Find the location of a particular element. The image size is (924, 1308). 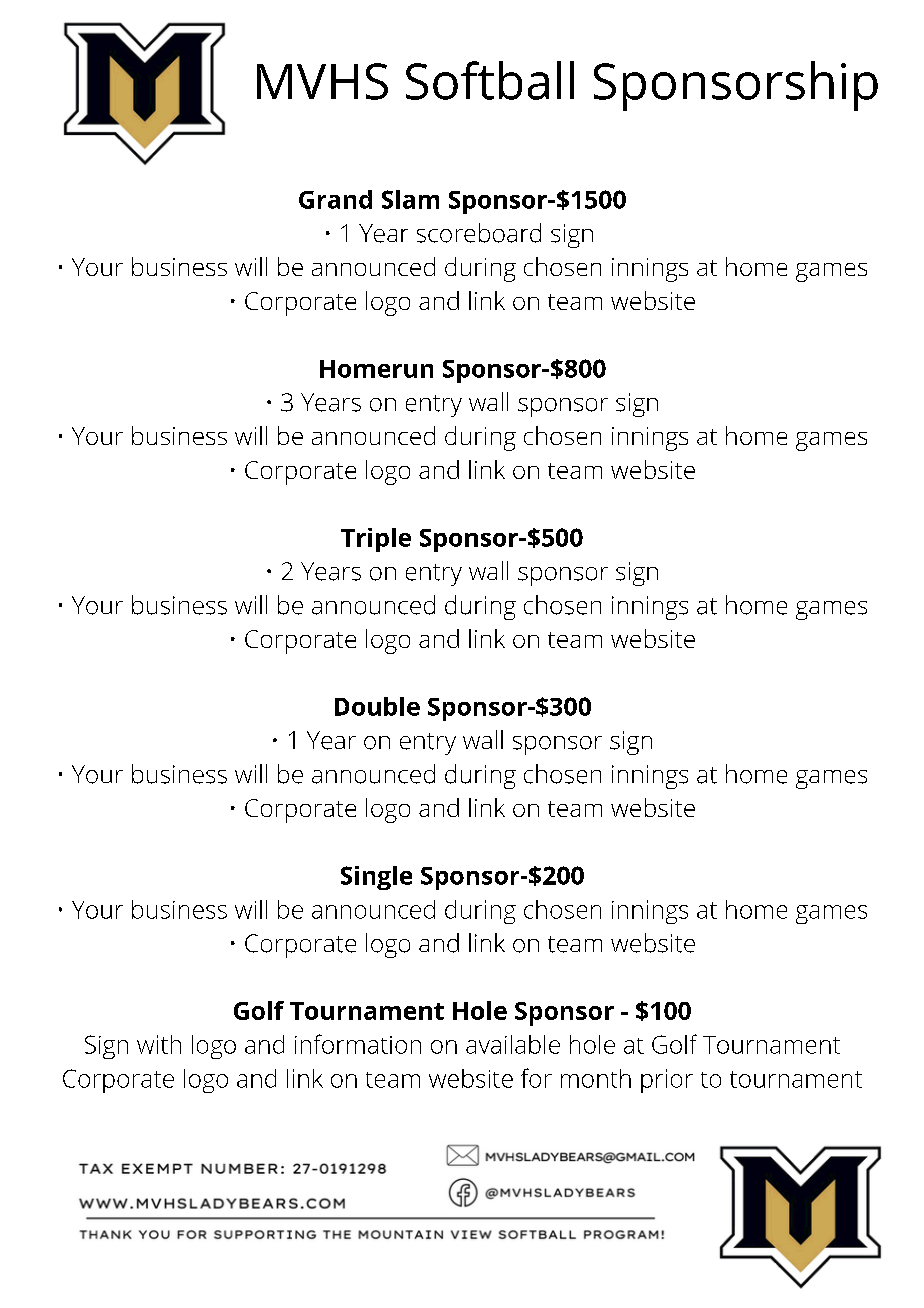

with is located at coordinates (159, 1044).
